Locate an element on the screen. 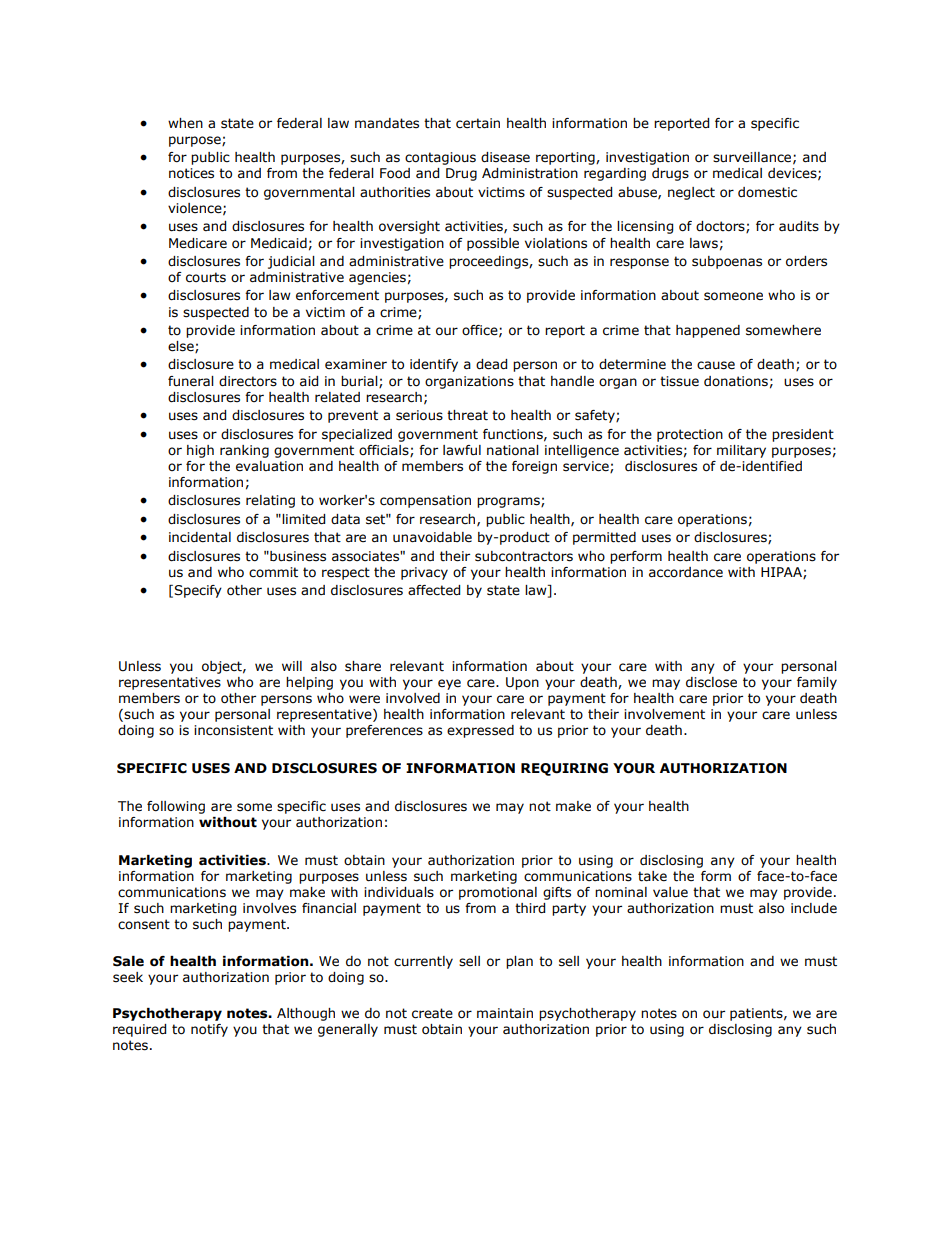 The width and height of the screenshot is (952, 1233). domestic is located at coordinates (767, 192).
